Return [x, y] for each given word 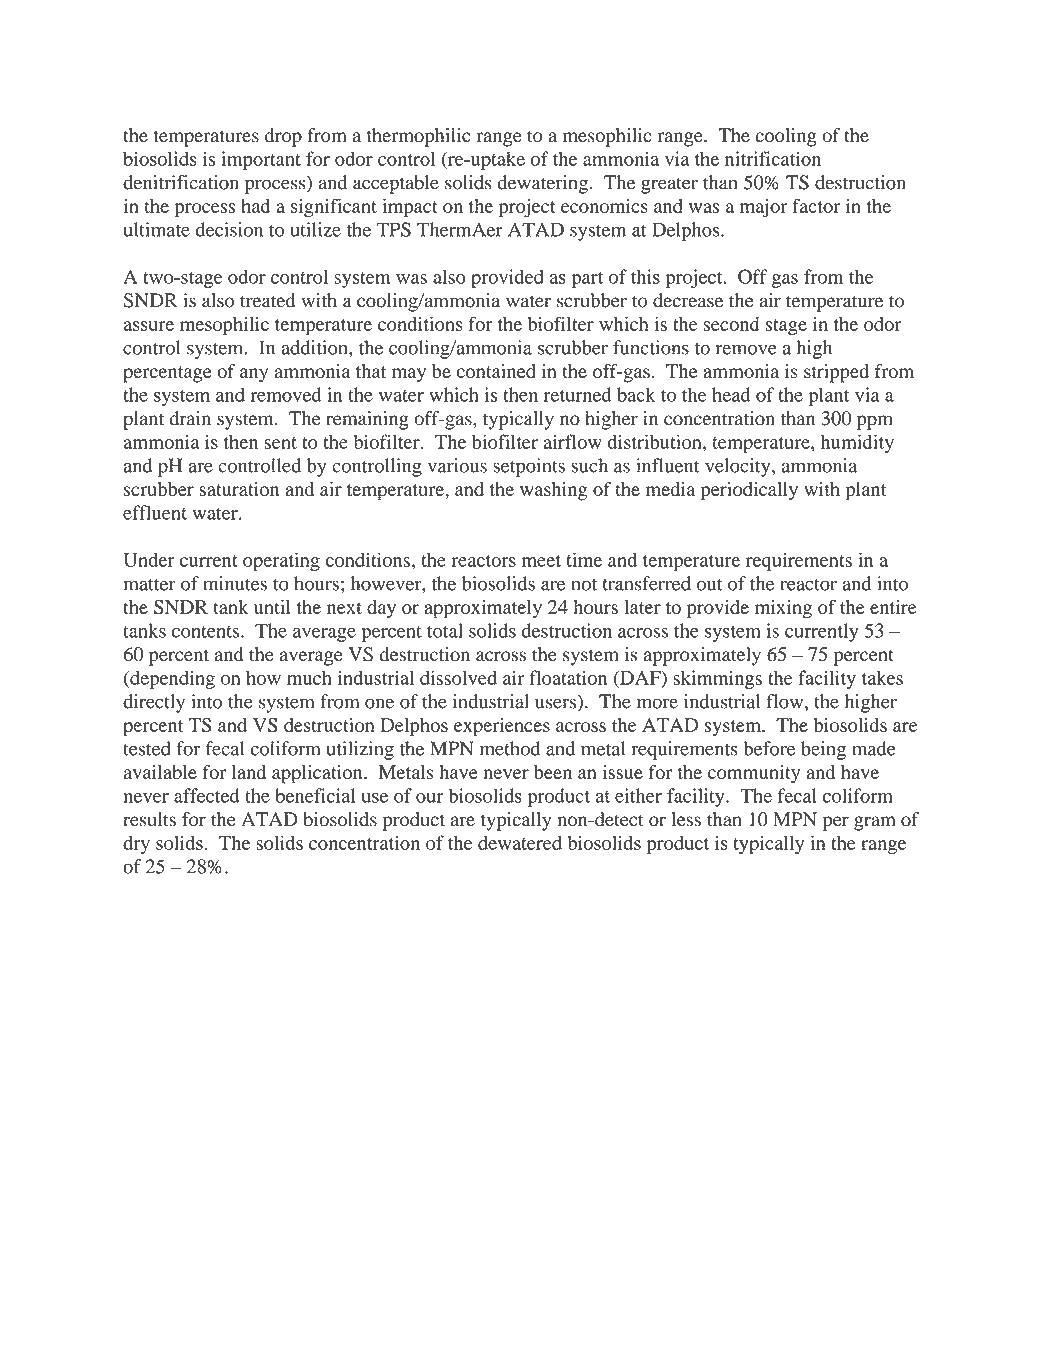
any [254, 375]
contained [496, 371]
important [261, 160]
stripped [836, 373]
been [553, 772]
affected [207, 795]
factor [816, 205]
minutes [235, 583]
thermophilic [418, 137]
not [584, 584]
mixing [783, 609]
